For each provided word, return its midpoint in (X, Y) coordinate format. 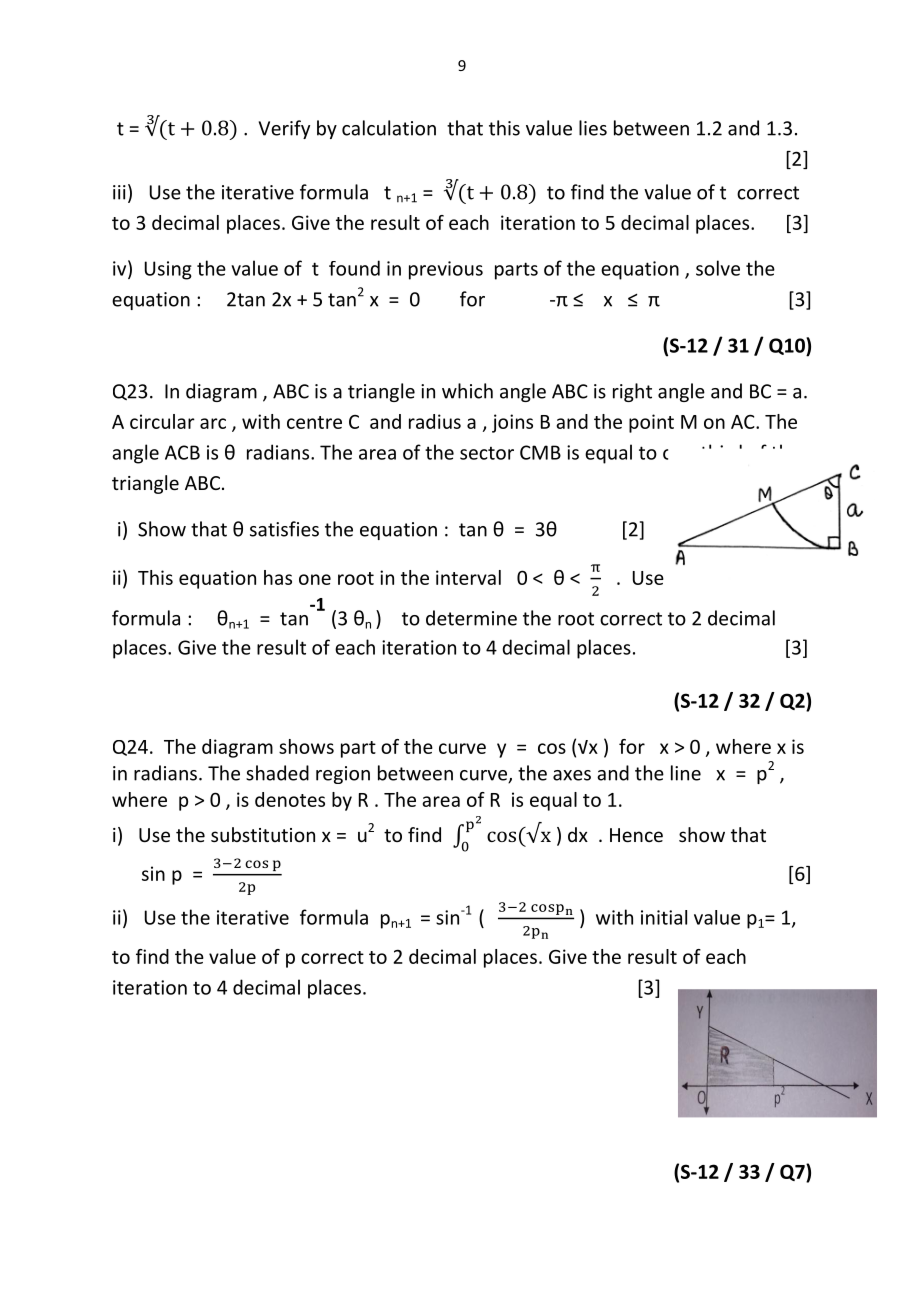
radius (435, 421)
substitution (263, 834)
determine (471, 618)
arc (213, 423)
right (632, 392)
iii (119, 192)
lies (593, 128)
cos (552, 748)
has (278, 577)
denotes (290, 799)
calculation (389, 128)
